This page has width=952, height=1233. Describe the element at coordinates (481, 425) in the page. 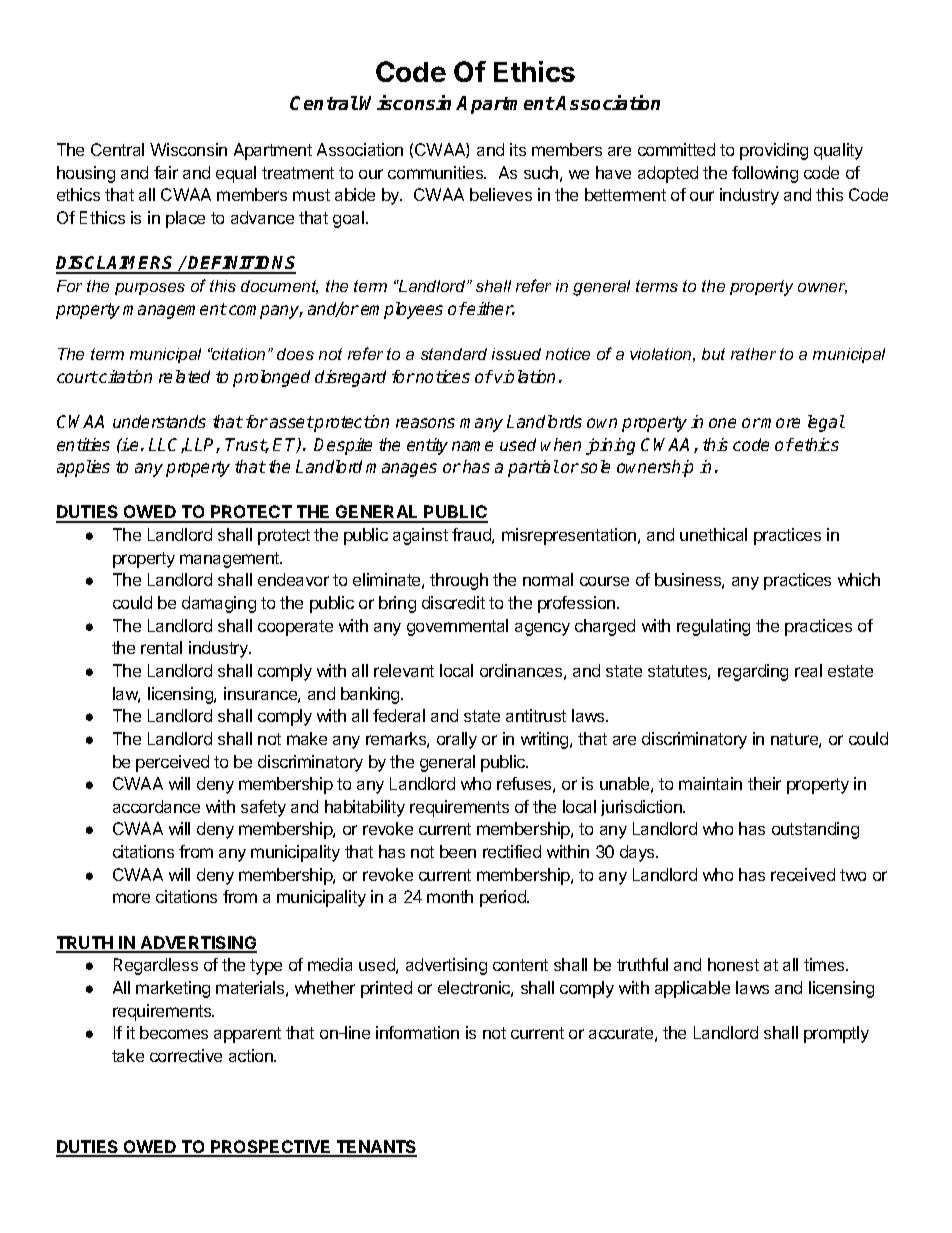

I see `many` at that location.
